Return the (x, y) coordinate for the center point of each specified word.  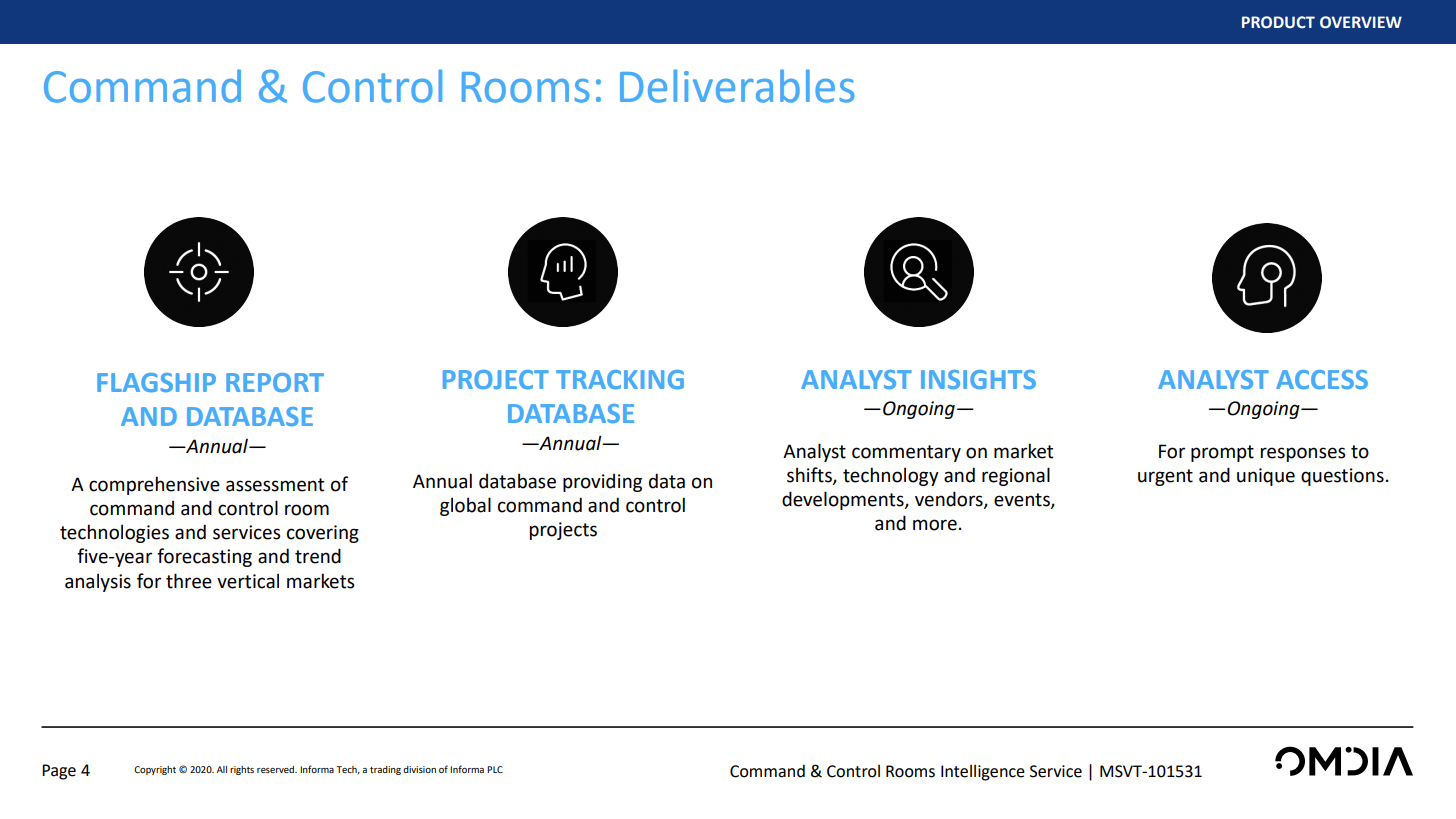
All (222, 769)
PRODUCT (1278, 22)
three (189, 581)
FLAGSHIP (156, 382)
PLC (495, 769)
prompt (1222, 453)
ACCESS (1322, 379)
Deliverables (737, 86)
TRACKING (620, 379)
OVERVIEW (1361, 22)
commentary (906, 453)
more (935, 525)
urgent (1165, 477)
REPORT (275, 382)
